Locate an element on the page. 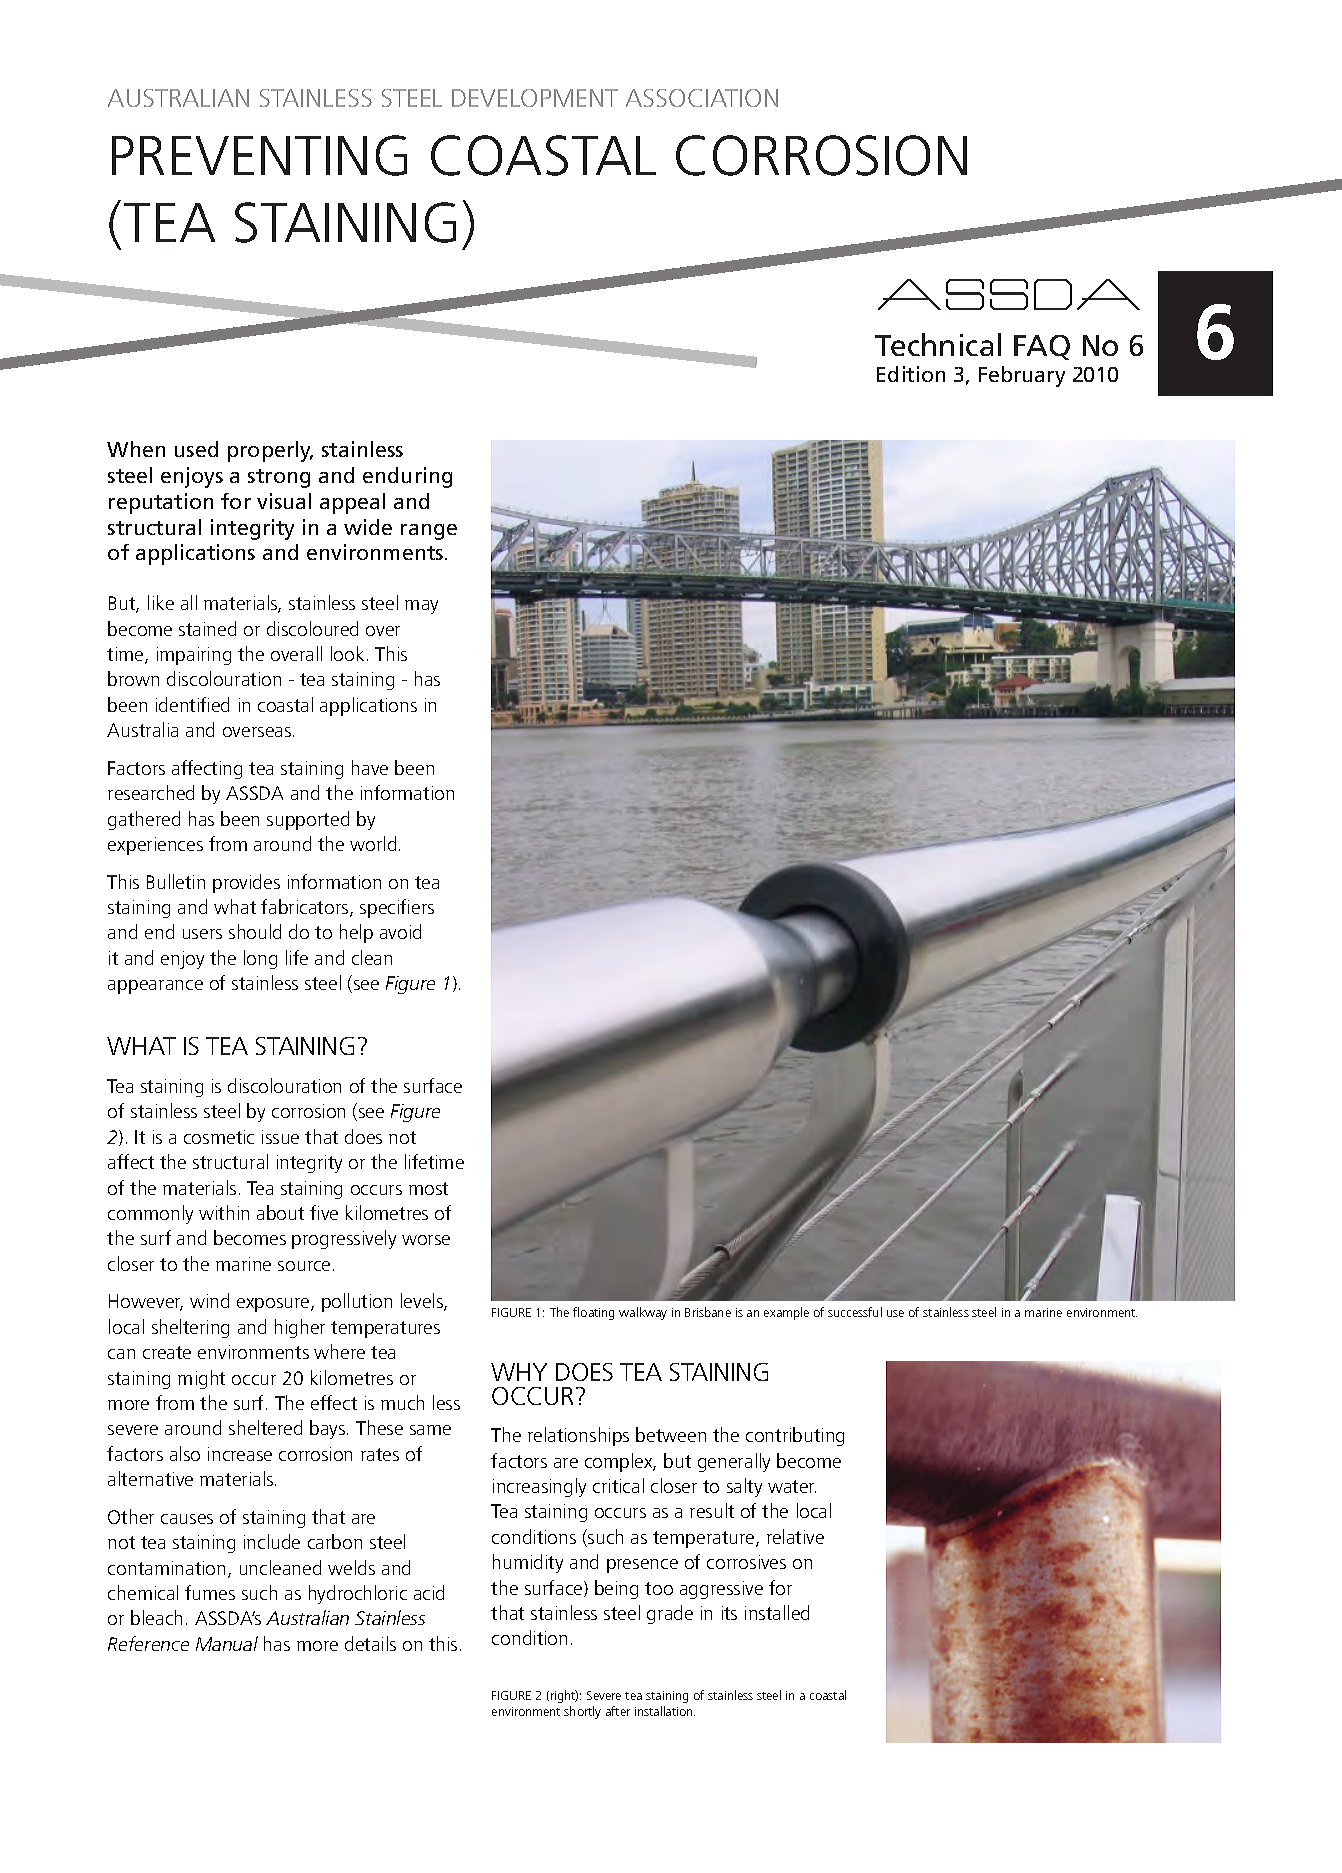 The image size is (1342, 1873). avoid is located at coordinates (400, 931).
